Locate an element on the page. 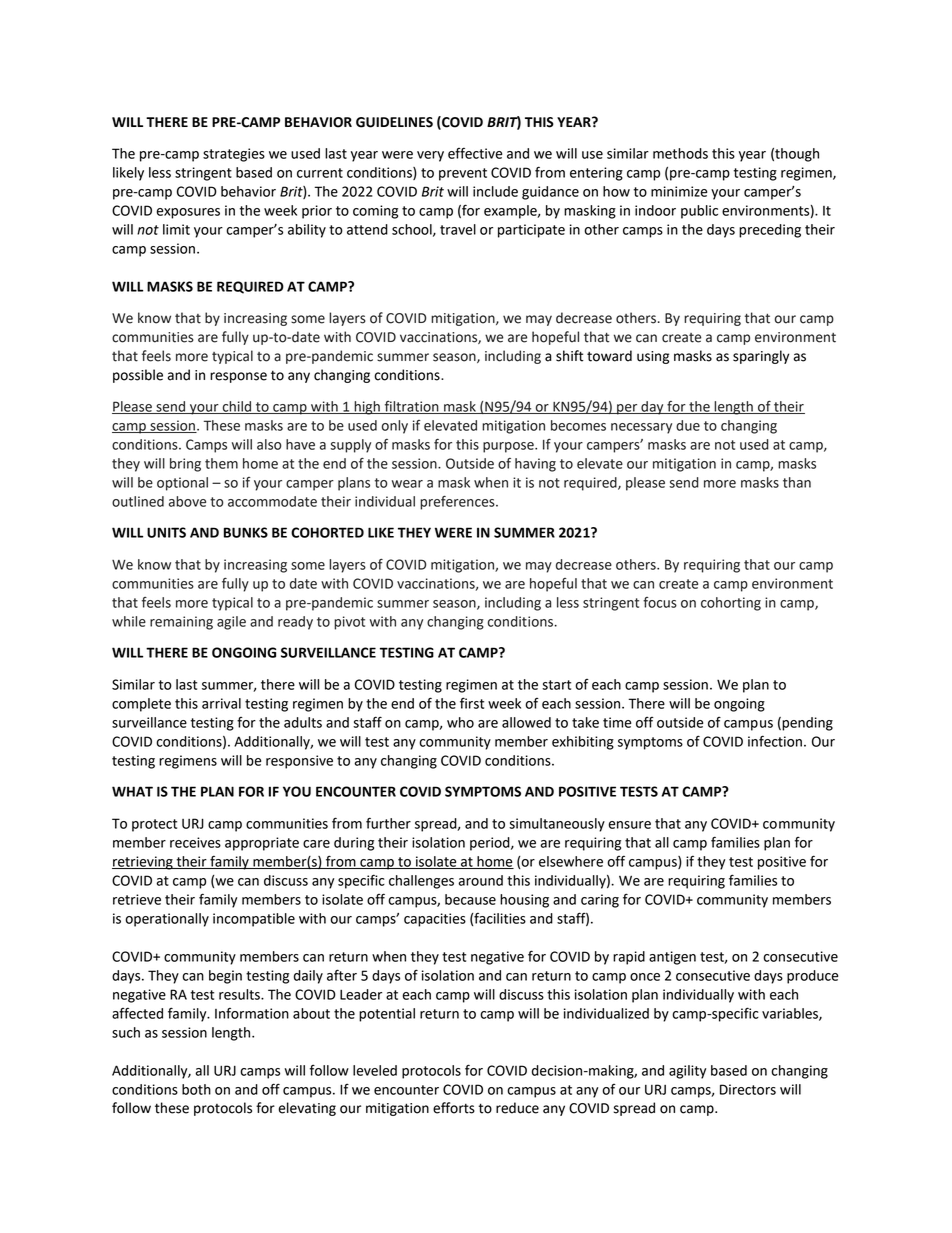  methods is located at coordinates (680, 153).
